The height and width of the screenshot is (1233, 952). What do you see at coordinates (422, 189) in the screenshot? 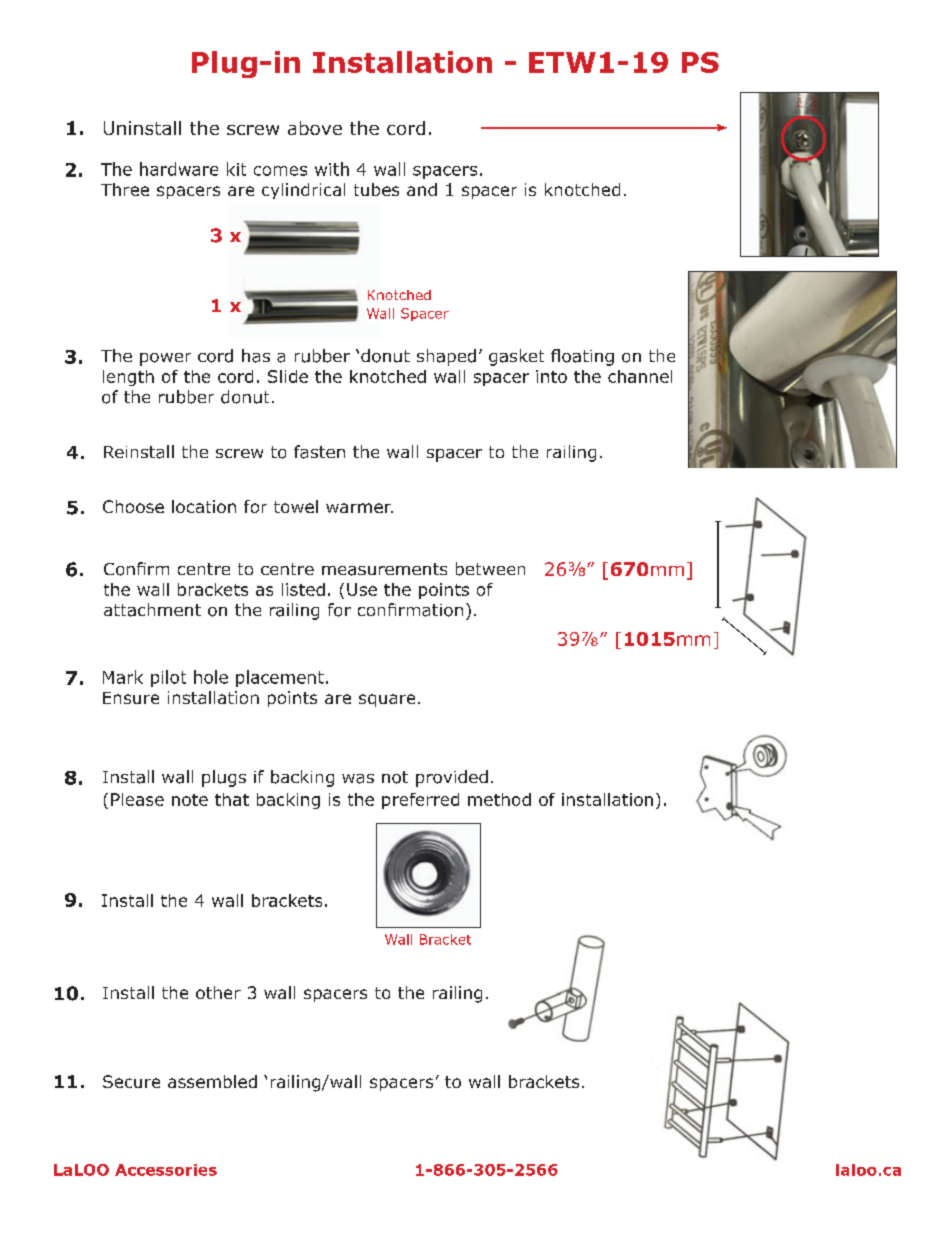
I see `and` at bounding box center [422, 189].
